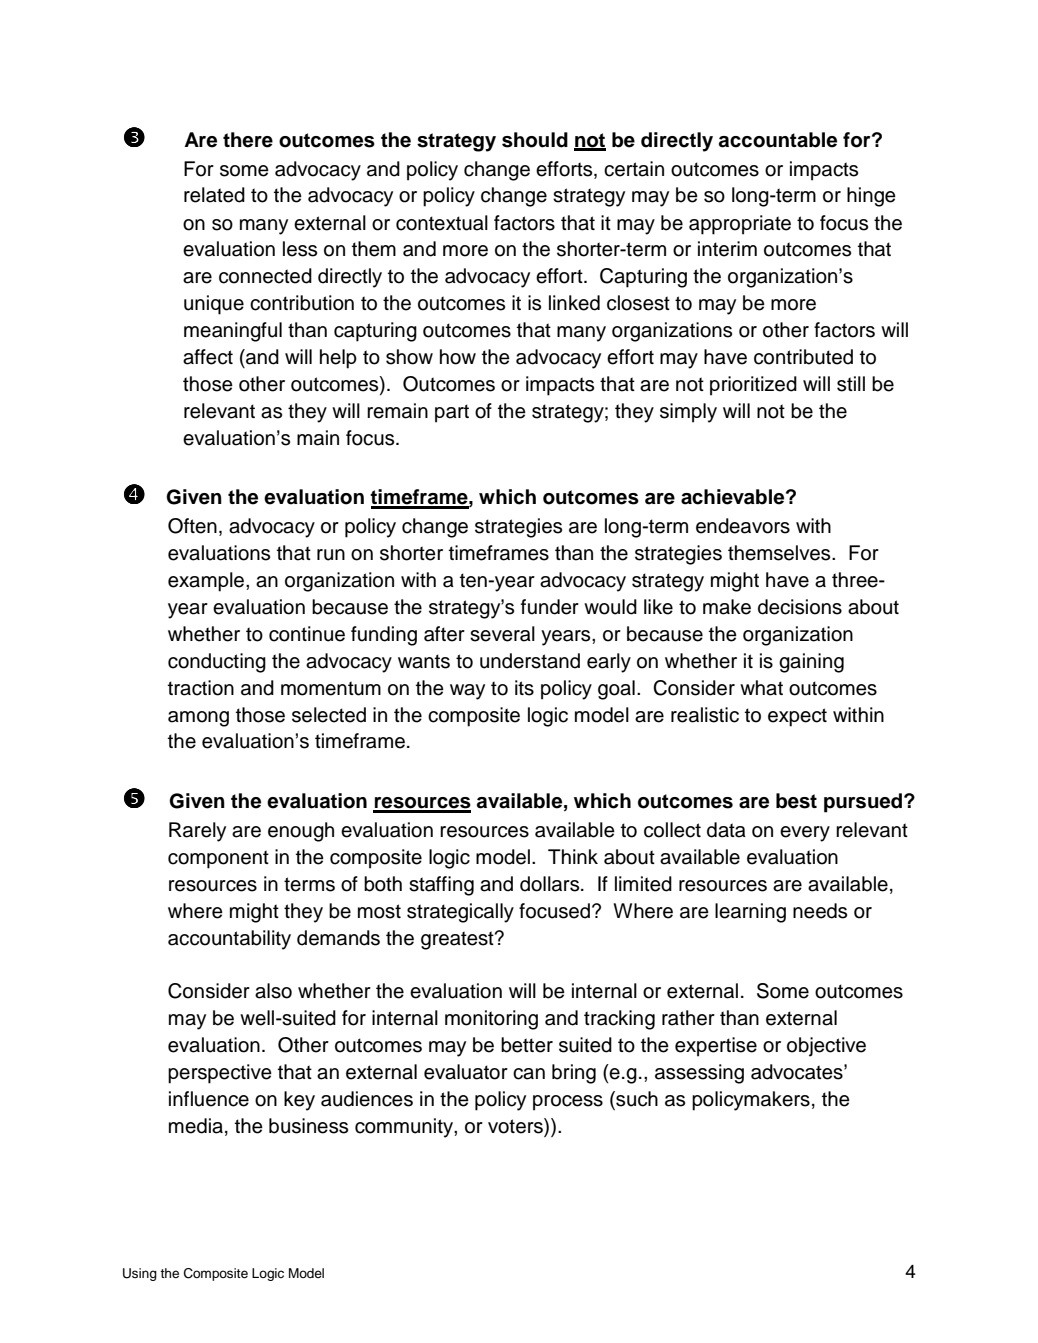 This document has height=1343, width=1038. What do you see at coordinates (550, 607) in the document?
I see `funder` at bounding box center [550, 607].
